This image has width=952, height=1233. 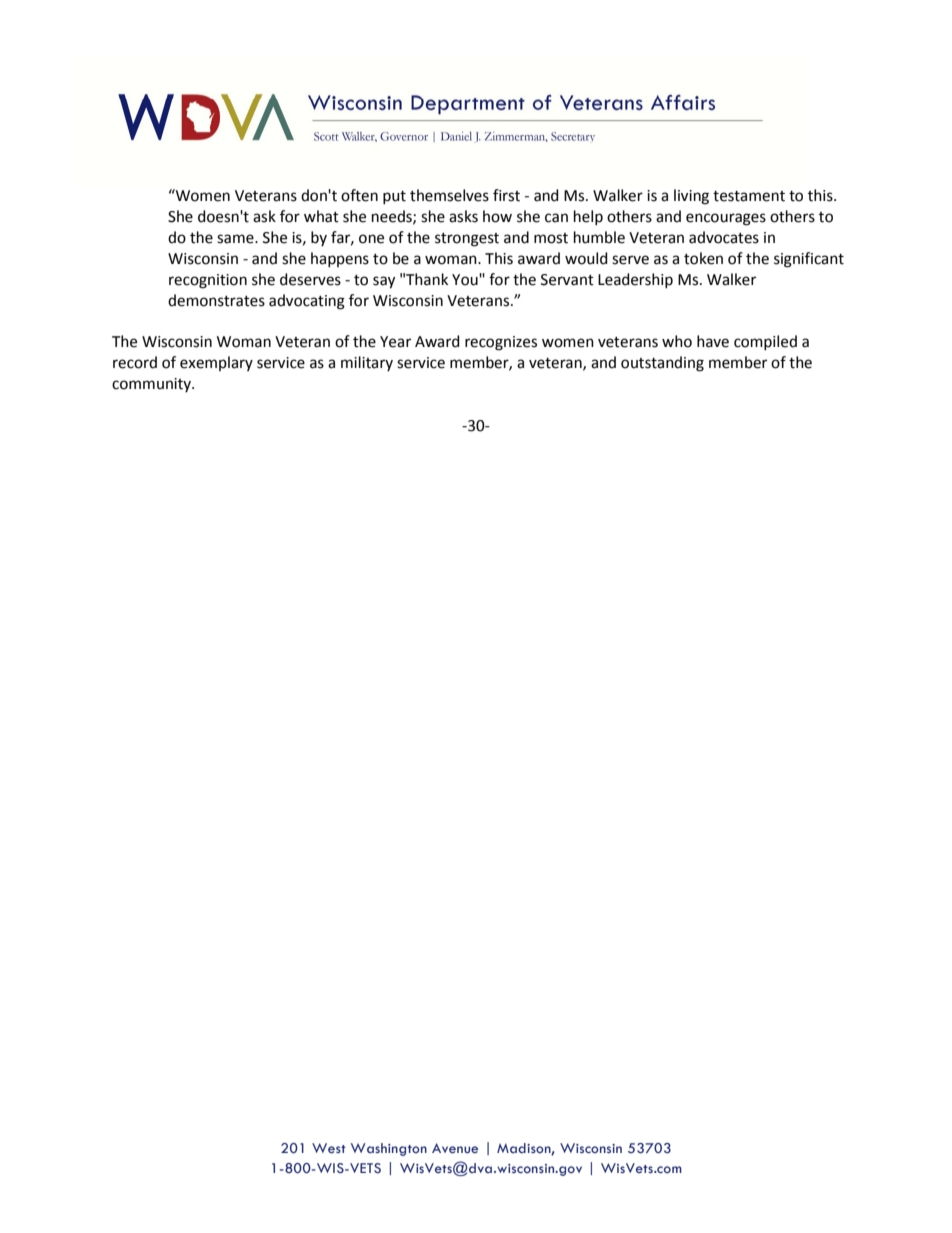 I want to click on recognizes, so click(x=501, y=343).
